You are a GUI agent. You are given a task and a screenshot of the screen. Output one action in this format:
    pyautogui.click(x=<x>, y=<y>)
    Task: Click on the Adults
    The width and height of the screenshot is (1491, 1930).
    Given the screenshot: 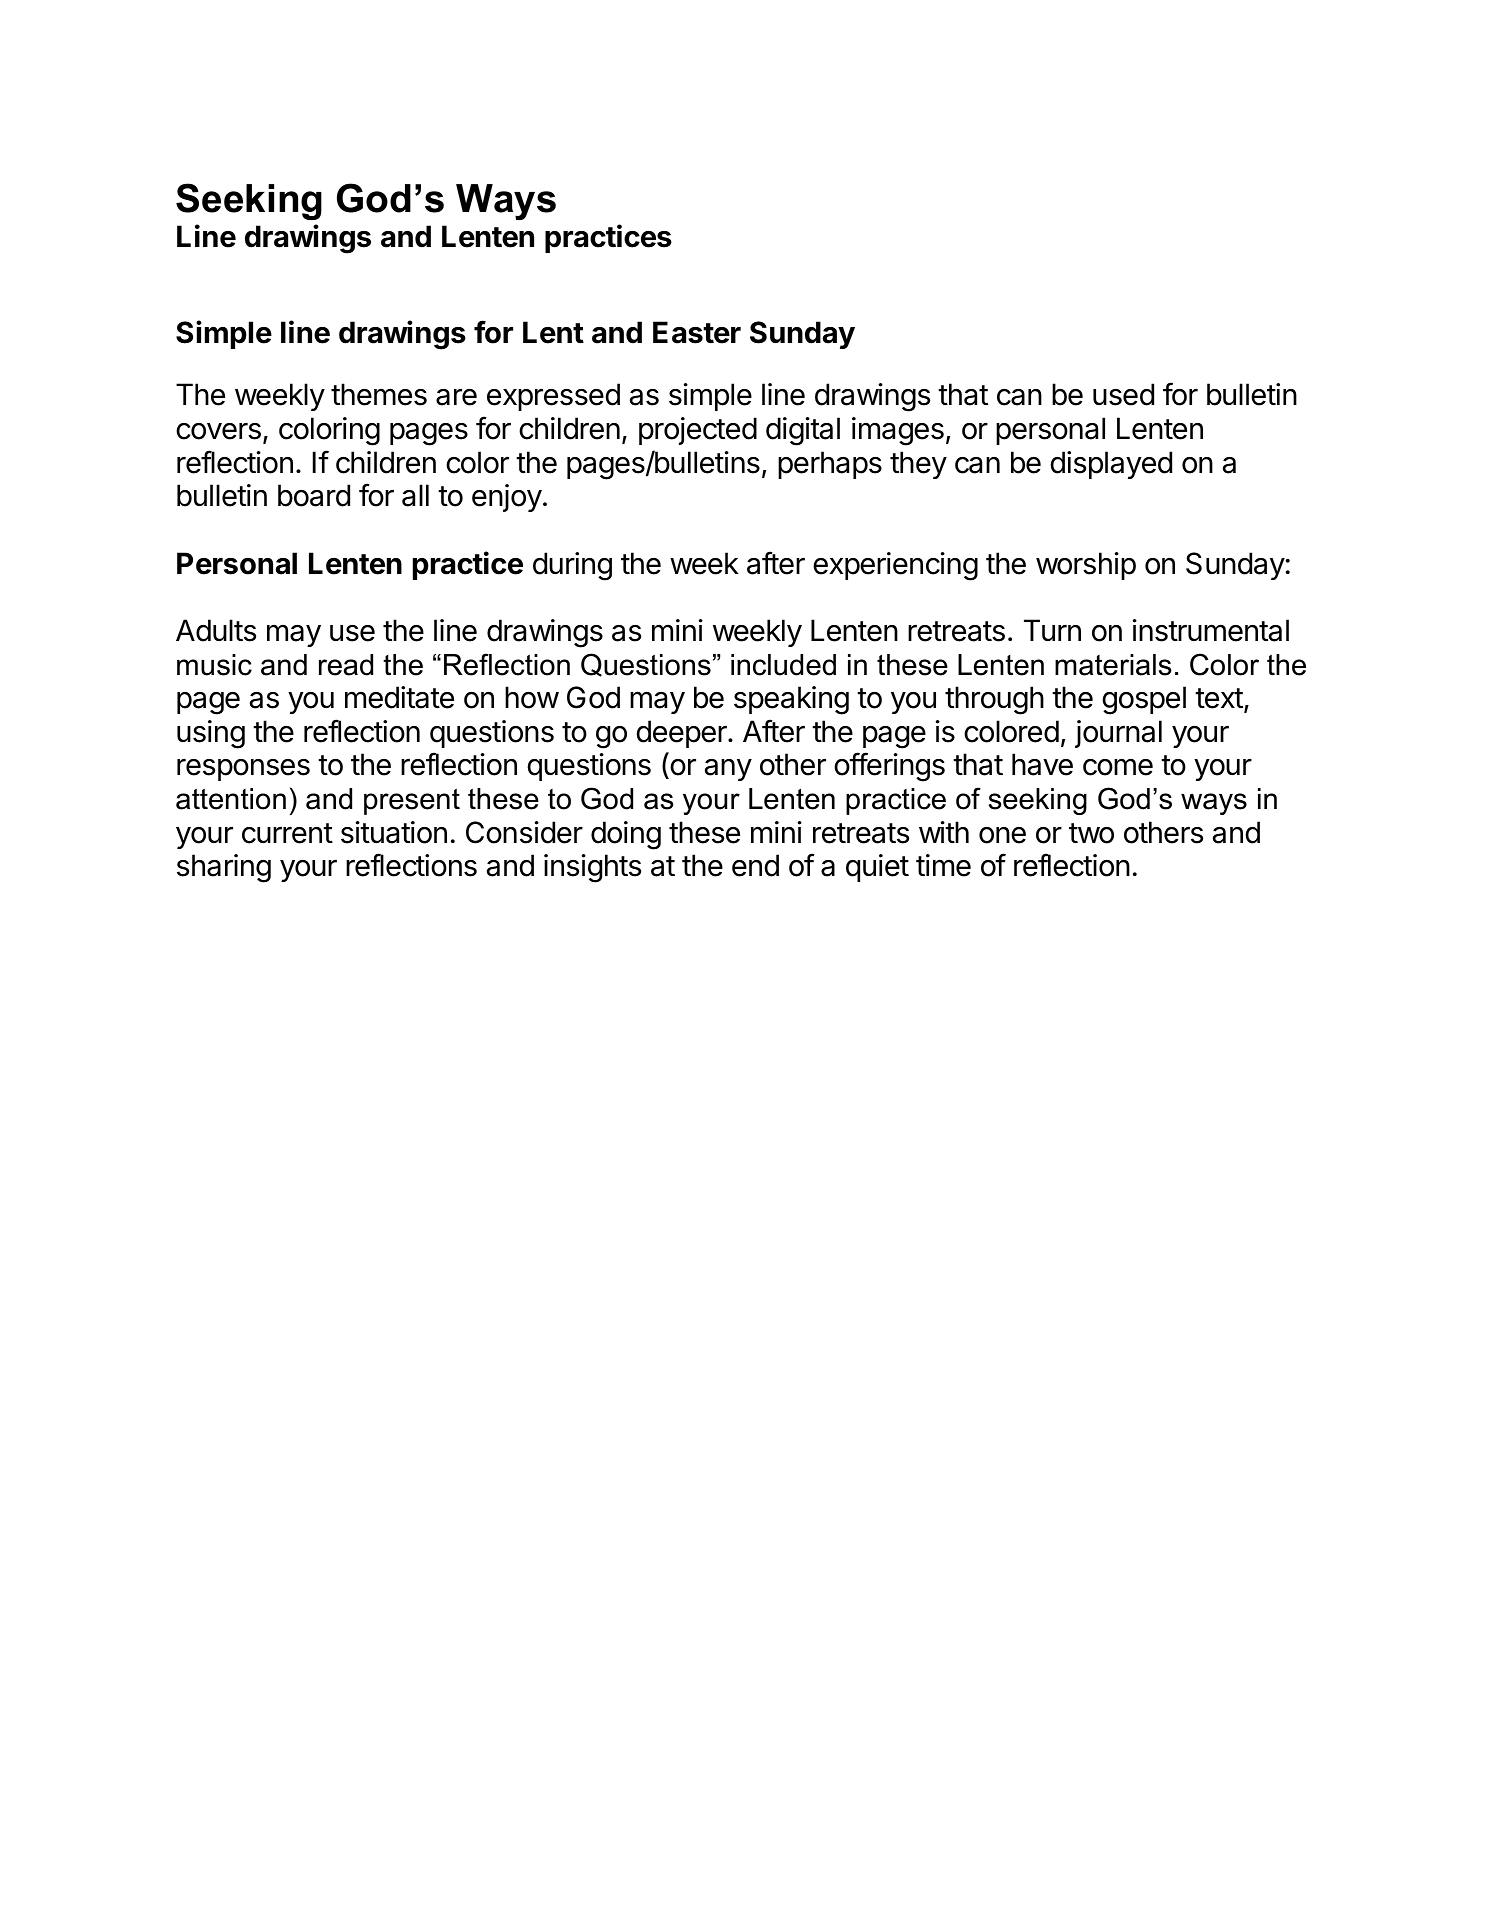 What is the action you would take?
    pyautogui.click(x=216, y=630)
